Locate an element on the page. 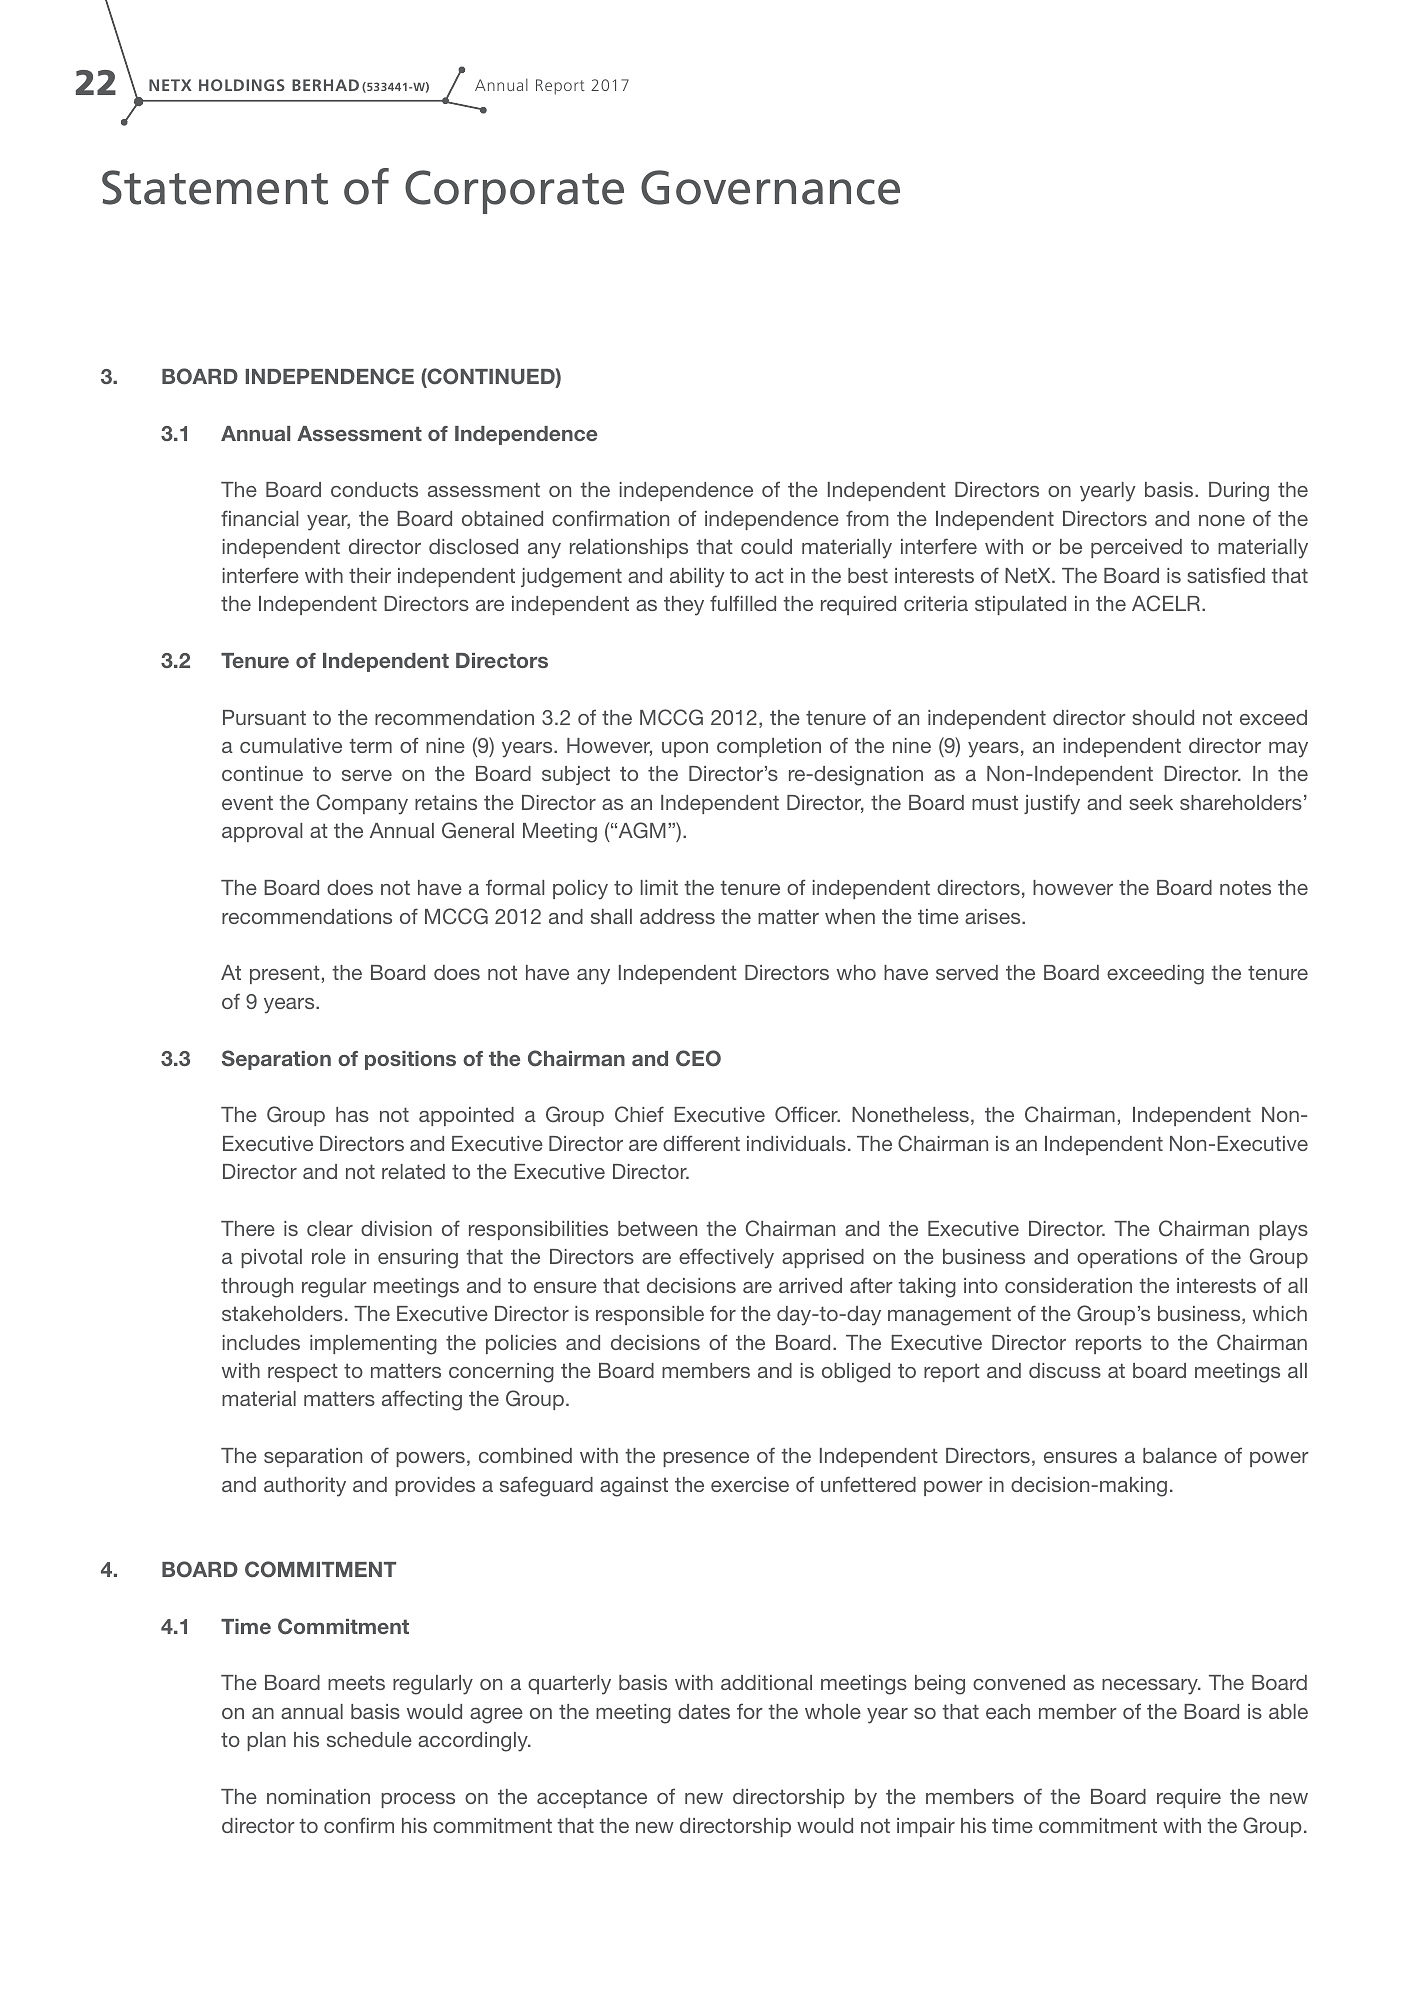 This image has width=1409, height=1993. present is located at coordinates (285, 974).
